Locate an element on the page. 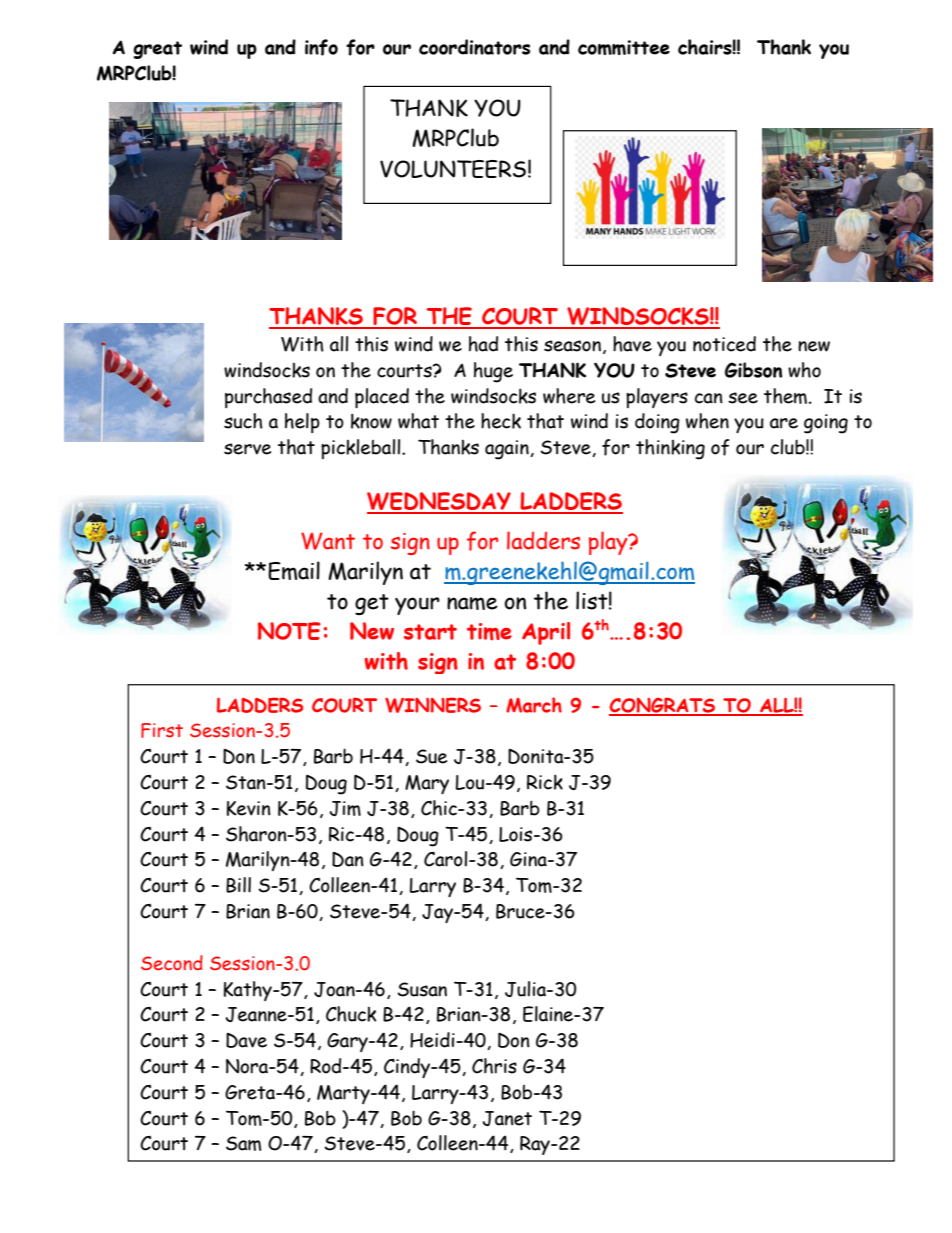 This image has height=1233, width=952. coordinators is located at coordinates (474, 47).
